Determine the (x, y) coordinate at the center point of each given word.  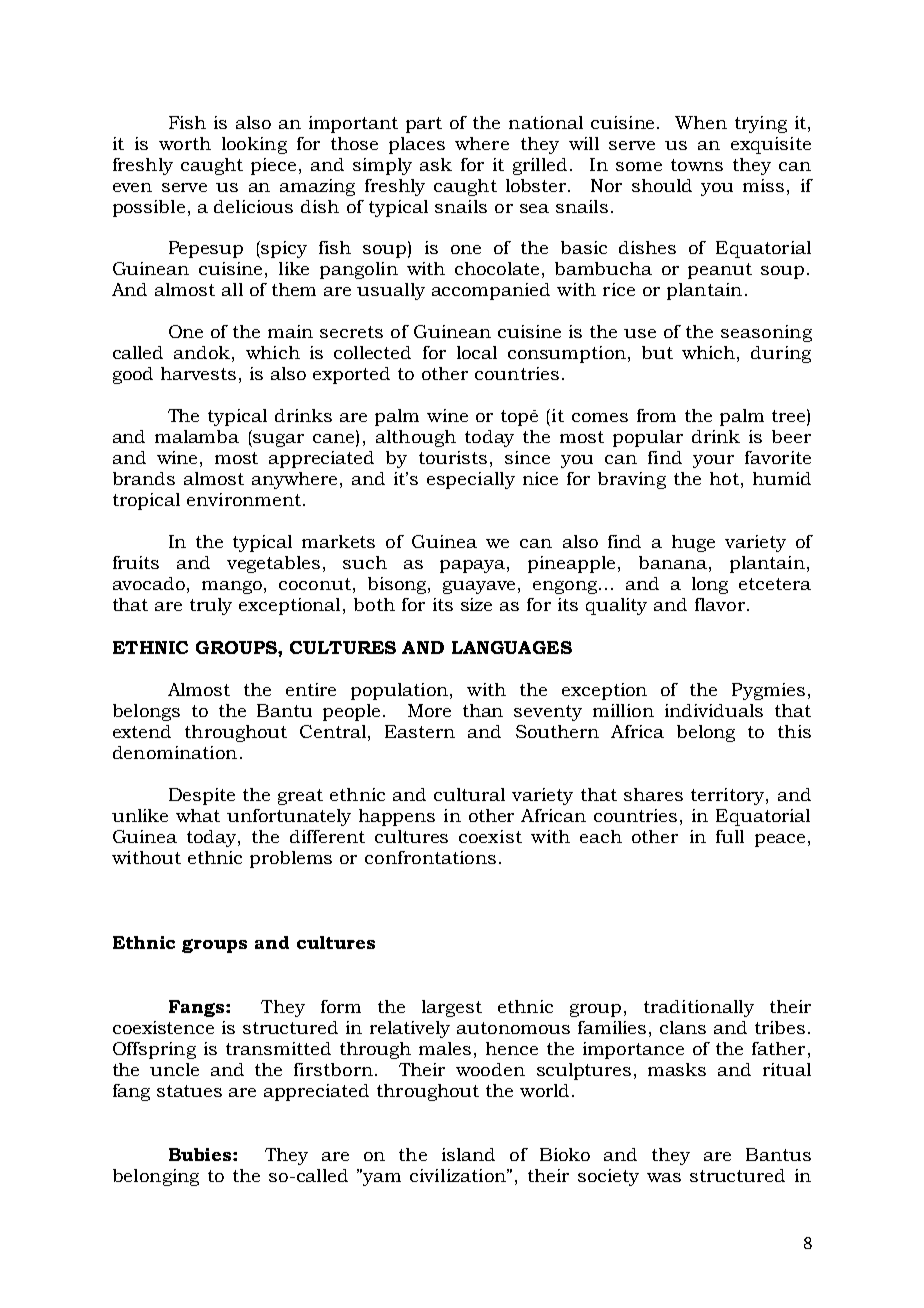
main (290, 331)
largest (452, 1008)
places (417, 145)
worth (185, 143)
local (477, 352)
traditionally (699, 1008)
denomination (175, 752)
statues (189, 1091)
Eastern (420, 731)
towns (697, 165)
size (476, 604)
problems (291, 859)
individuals (714, 710)
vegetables (273, 564)
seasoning (766, 333)
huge (693, 543)
